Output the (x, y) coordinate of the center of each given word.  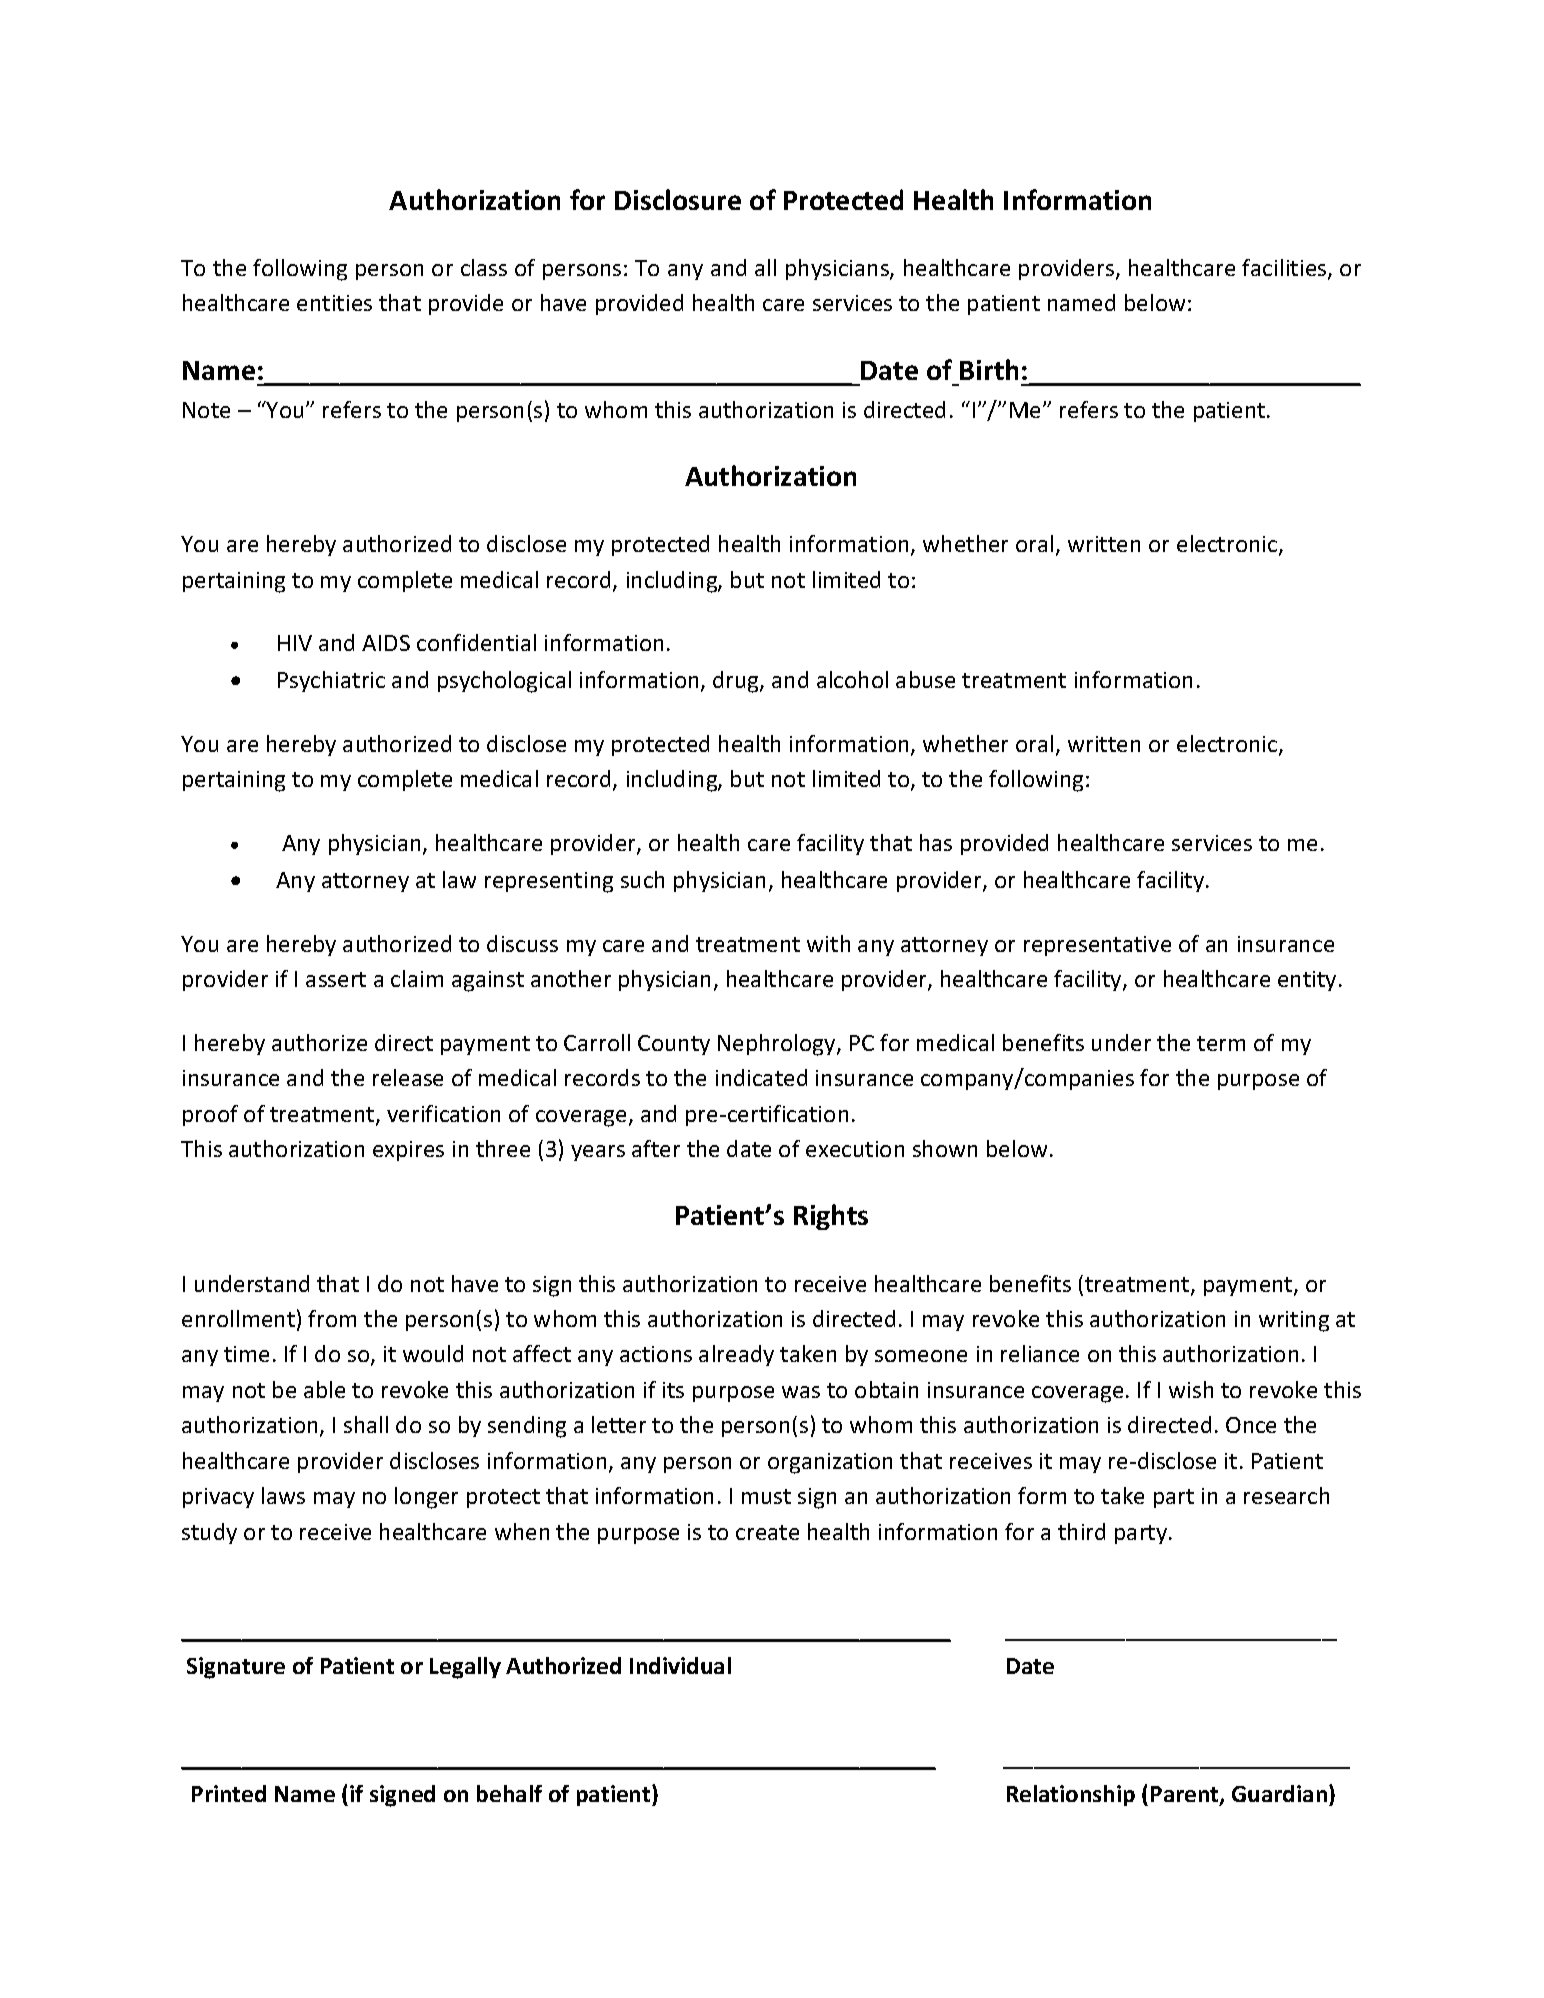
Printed (229, 1793)
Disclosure (678, 199)
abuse (925, 679)
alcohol (852, 679)
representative (1097, 946)
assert (336, 979)
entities (334, 303)
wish (1191, 1389)
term (1221, 1043)
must (766, 1496)
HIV (295, 643)
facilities (1285, 269)
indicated (761, 1077)
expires (408, 1151)
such (642, 879)
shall (366, 1424)
